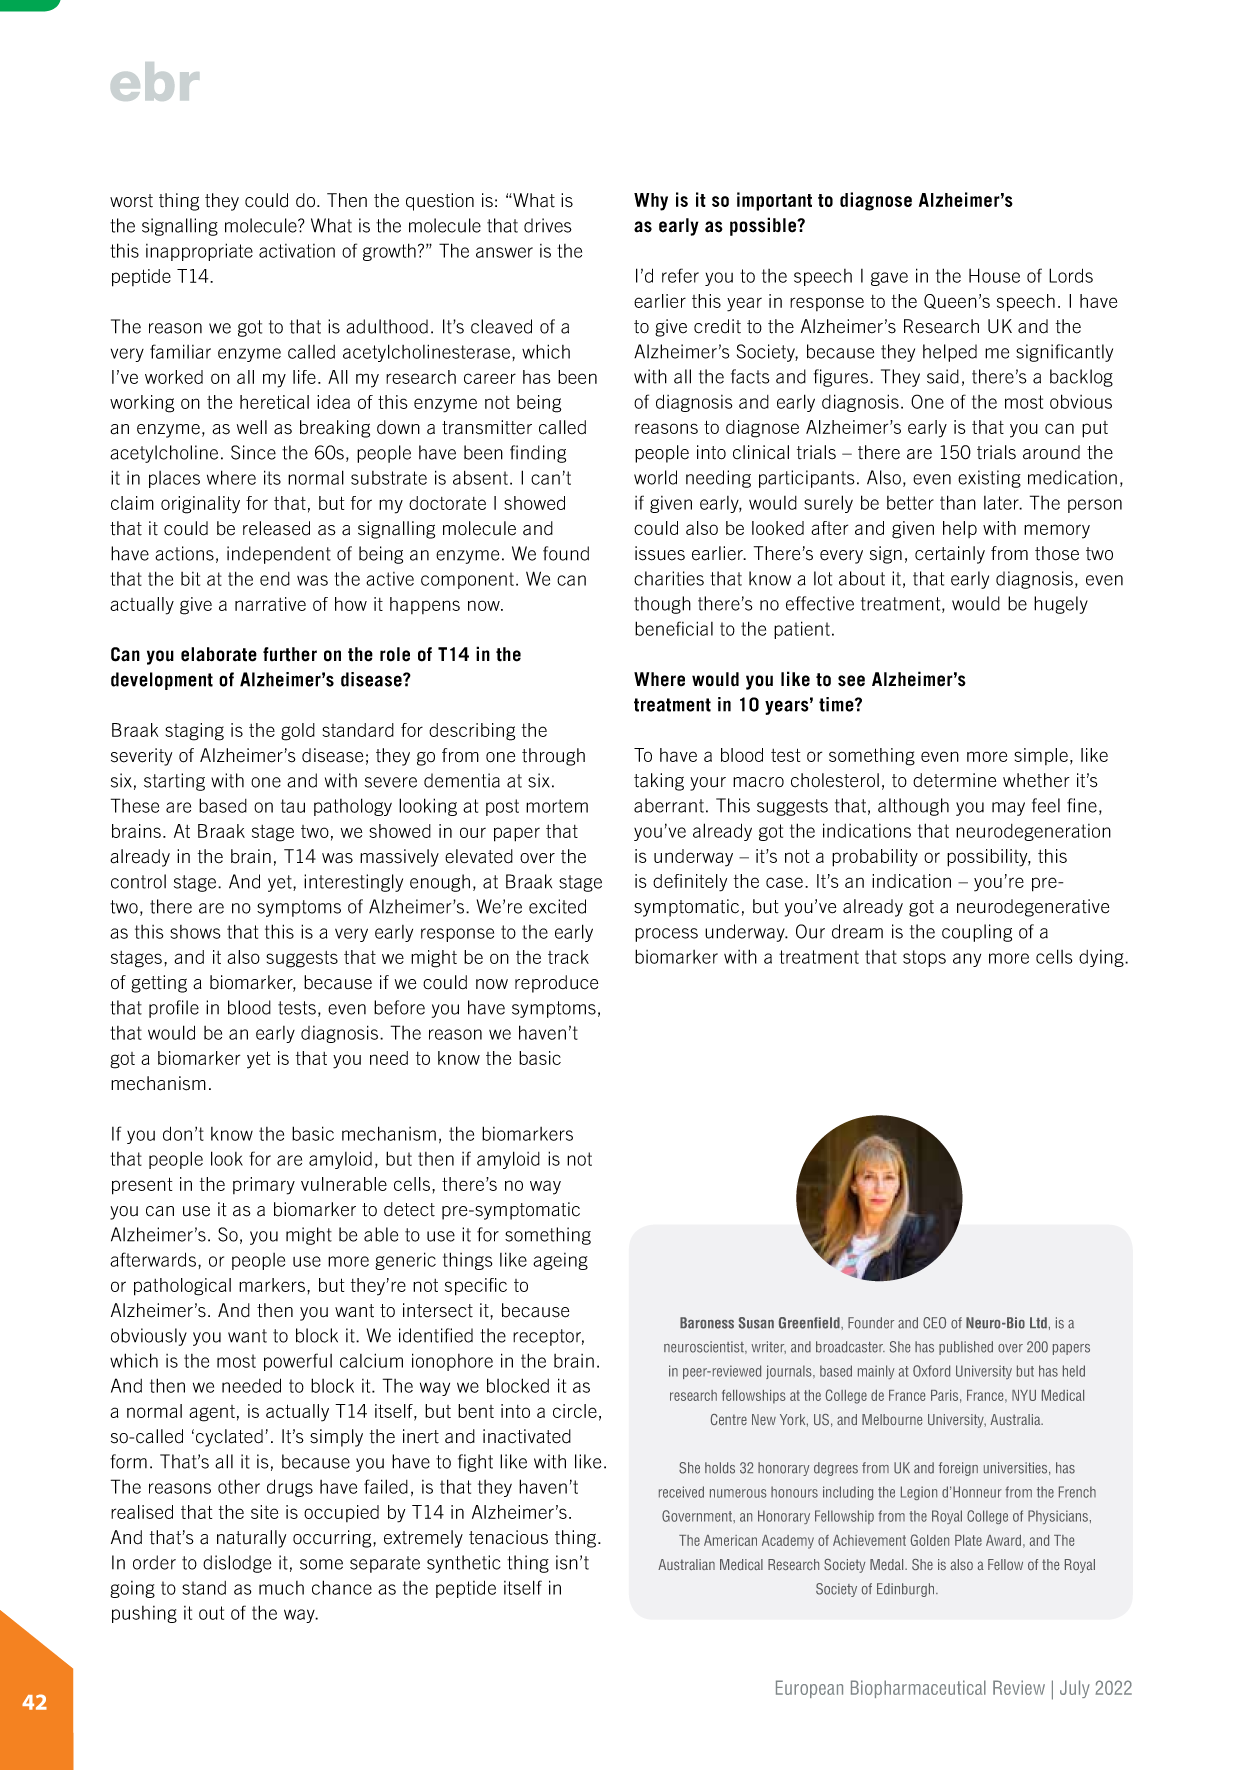 This screenshot has width=1252, height=1770. I want to click on much, so click(281, 1588).
